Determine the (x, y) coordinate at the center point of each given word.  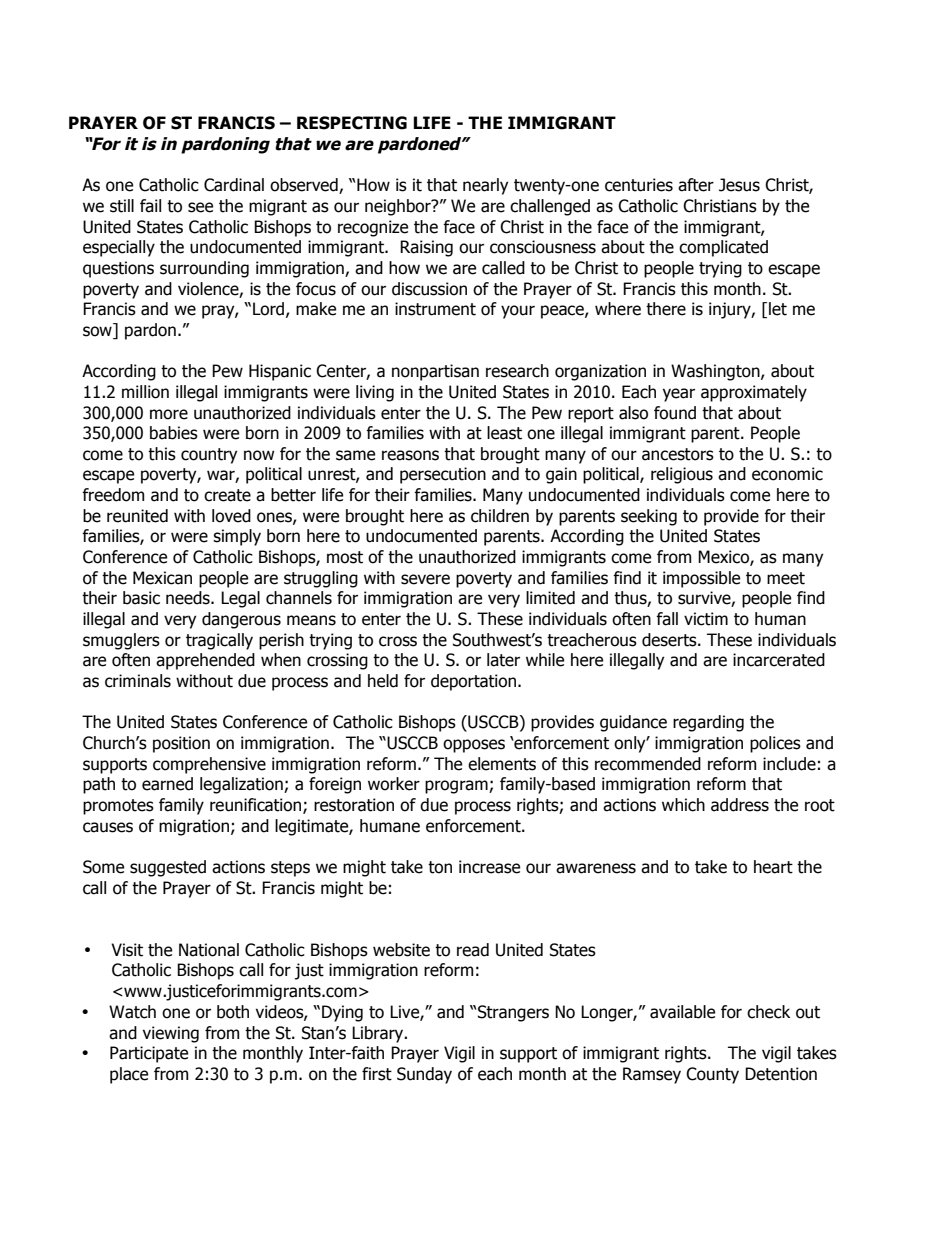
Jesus (739, 185)
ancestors (678, 454)
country (209, 456)
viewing (171, 1034)
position (181, 744)
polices (775, 744)
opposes (474, 746)
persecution (443, 475)
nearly (485, 186)
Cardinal (234, 185)
